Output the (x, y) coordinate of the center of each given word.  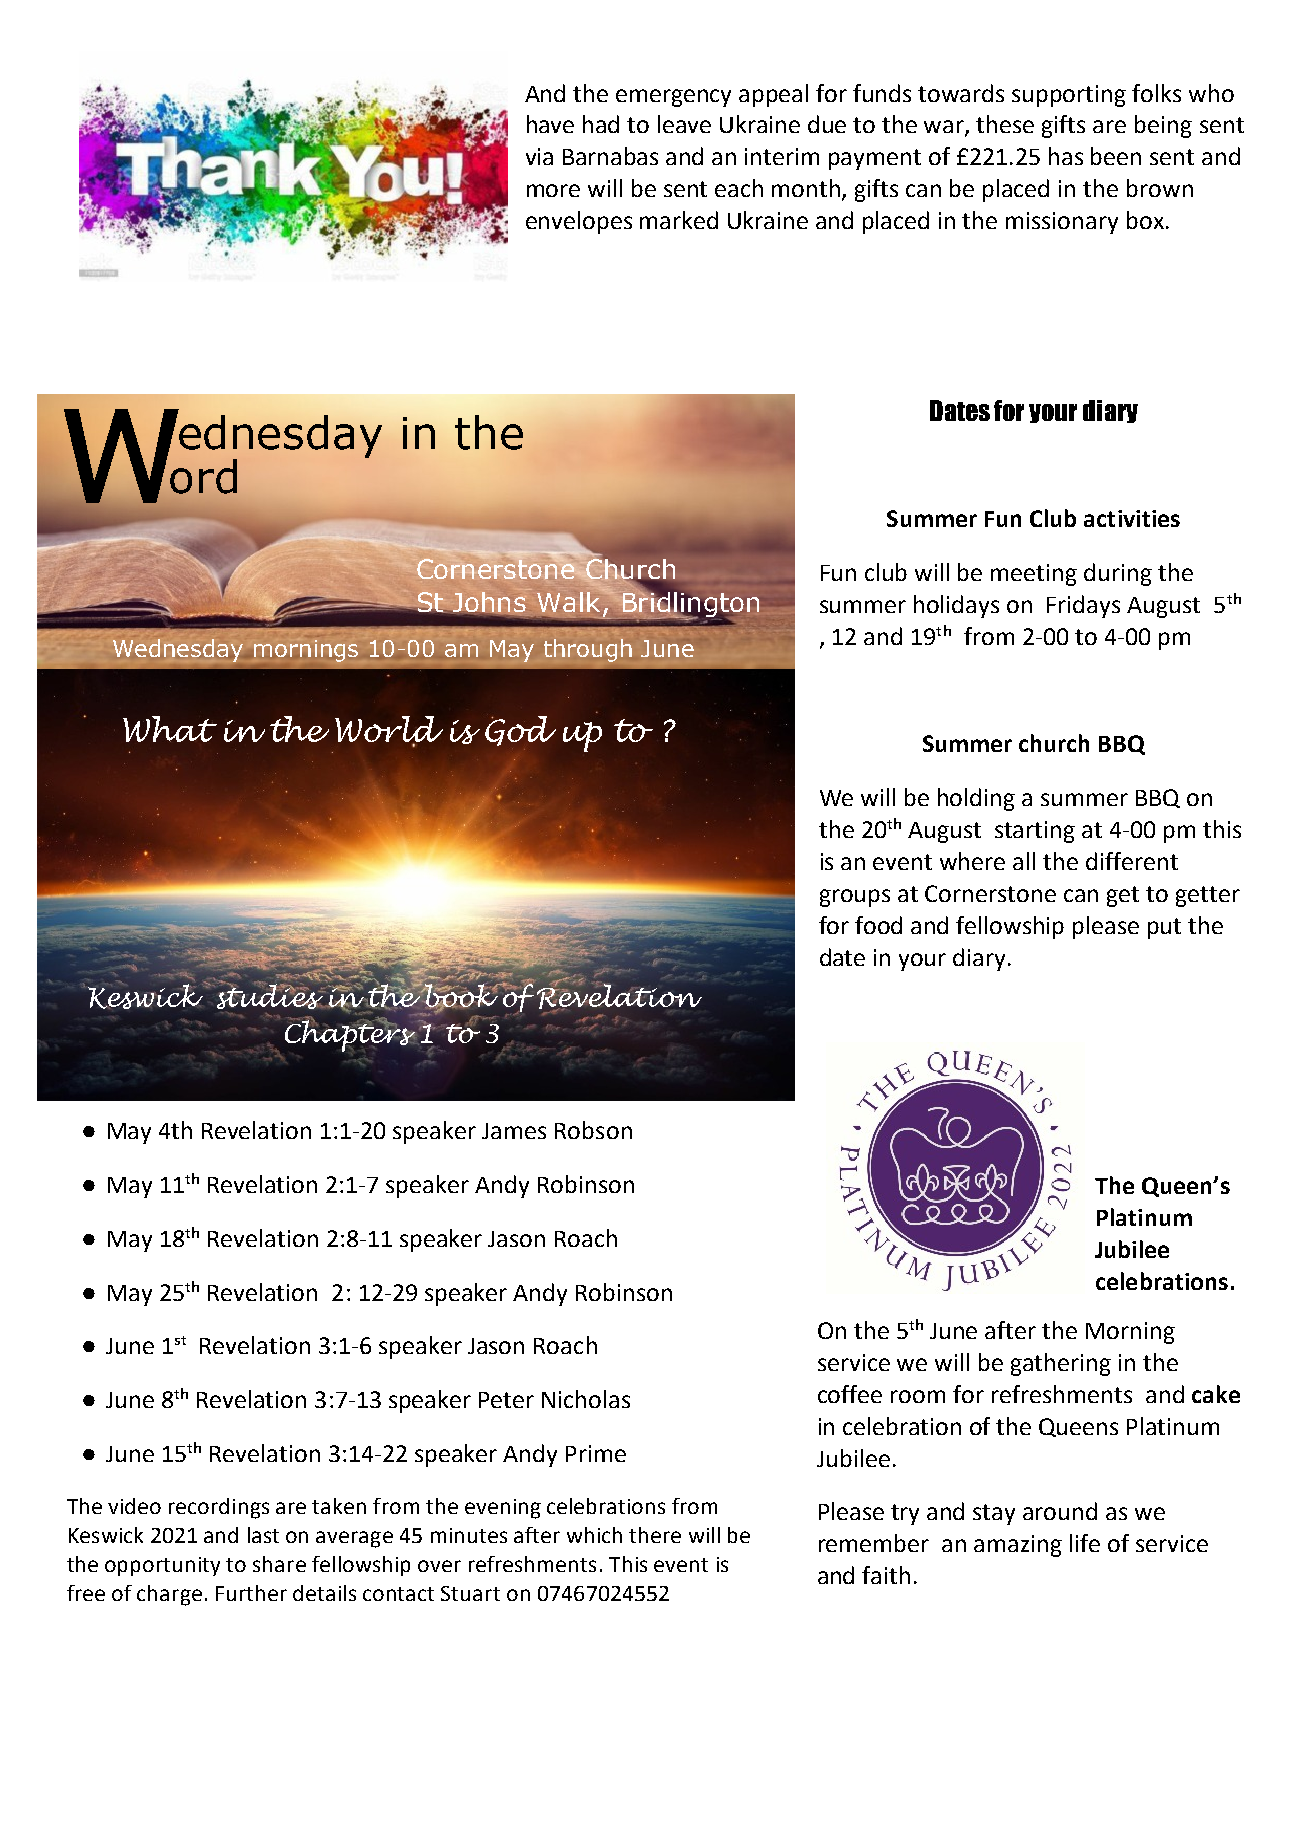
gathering (1061, 1364)
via (539, 156)
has (1066, 156)
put (1164, 928)
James (514, 1131)
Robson (593, 1130)
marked (679, 220)
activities (1132, 518)
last (263, 1535)
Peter (506, 1400)
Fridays (1083, 606)
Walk (570, 600)
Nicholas (586, 1399)
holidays (956, 606)
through (588, 650)
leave (684, 124)
